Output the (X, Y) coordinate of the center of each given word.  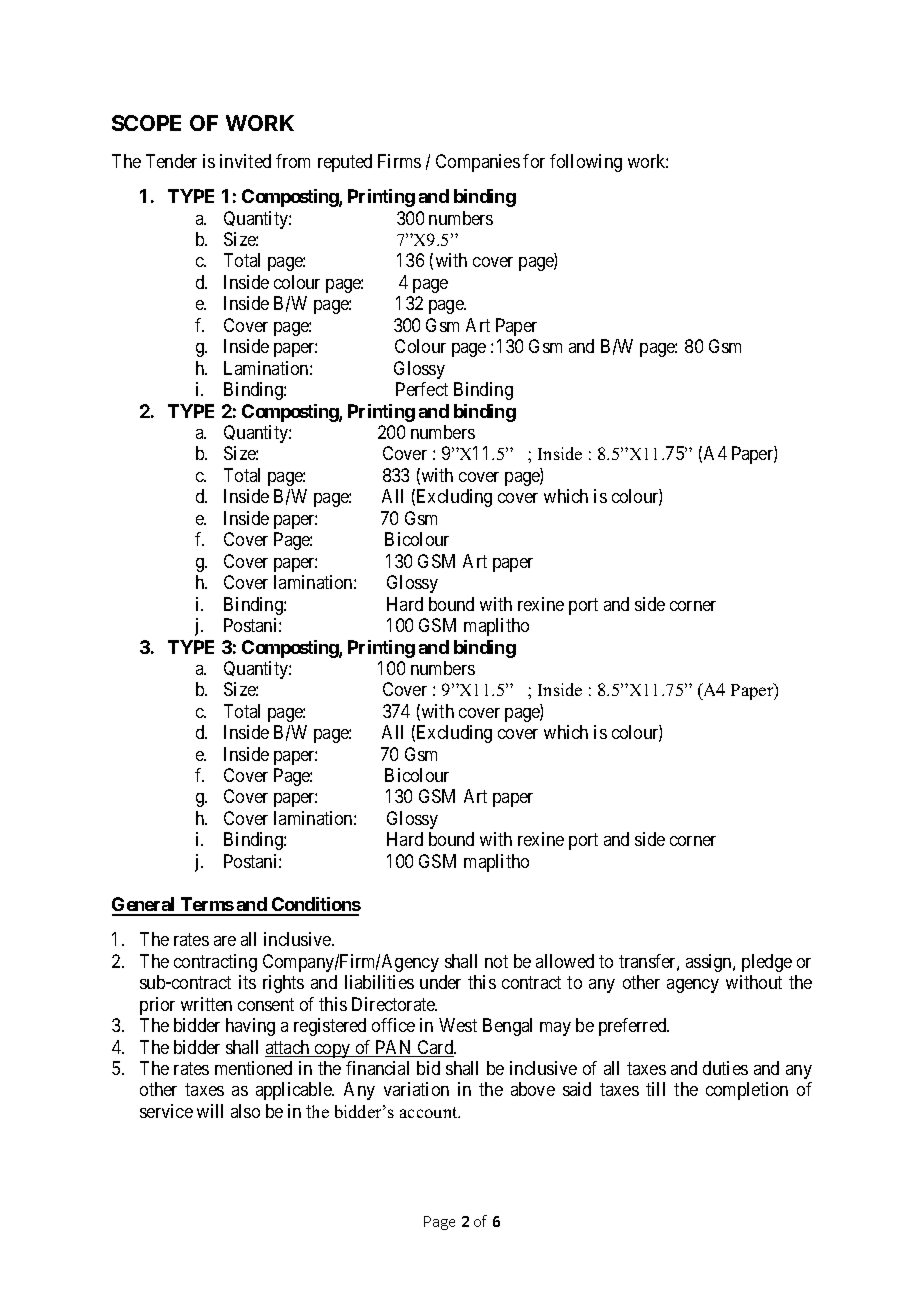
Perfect (422, 389)
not (496, 961)
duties (725, 1068)
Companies (478, 163)
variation (416, 1089)
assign (710, 963)
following (586, 163)
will (210, 1111)
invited (245, 161)
